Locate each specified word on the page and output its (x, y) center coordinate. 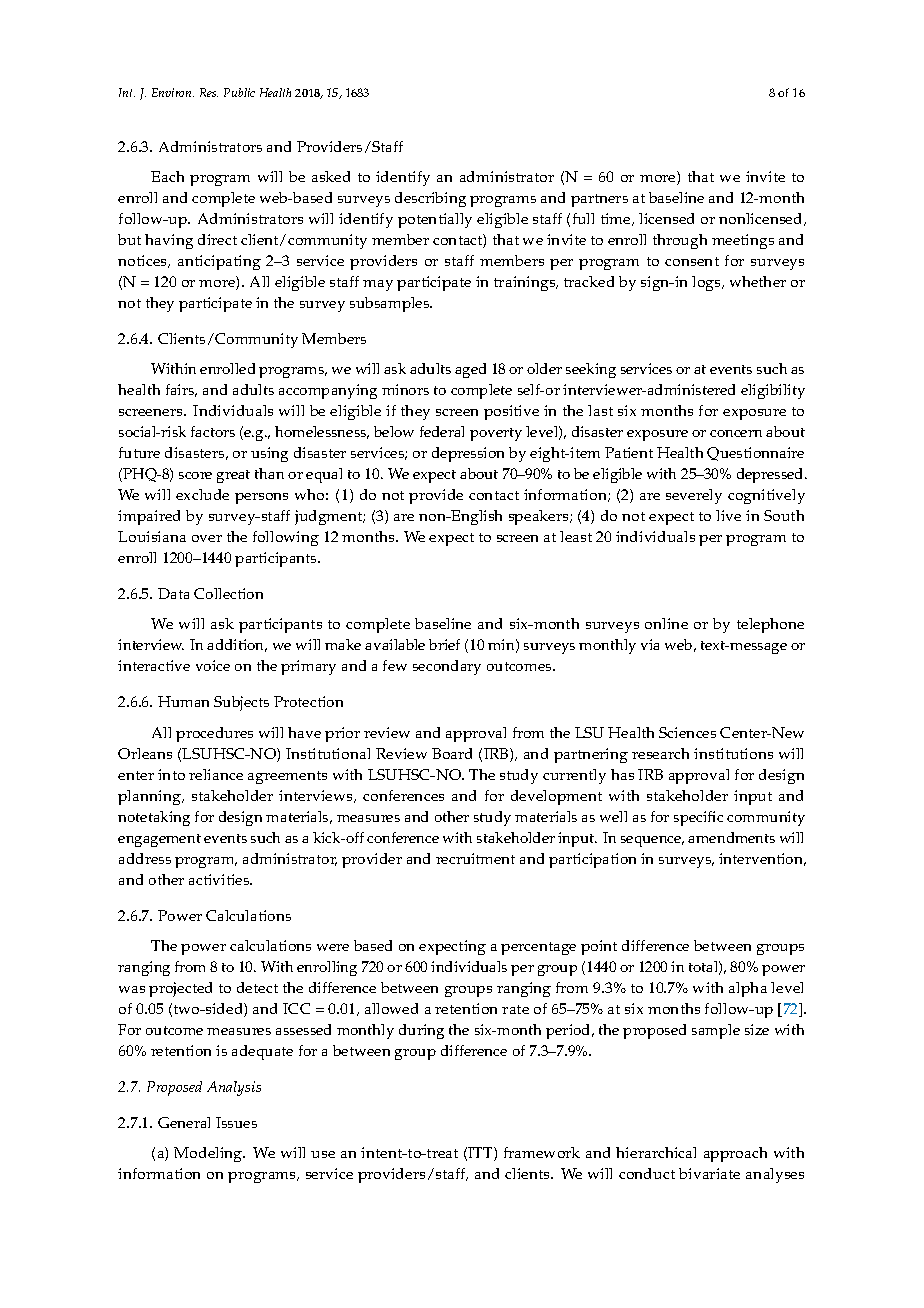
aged (470, 370)
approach (735, 1154)
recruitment (475, 858)
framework (542, 1152)
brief (444, 644)
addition (237, 645)
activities (220, 879)
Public (239, 92)
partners (599, 200)
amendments (731, 837)
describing (430, 199)
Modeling (209, 1154)
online (666, 623)
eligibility (773, 391)
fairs (181, 390)
